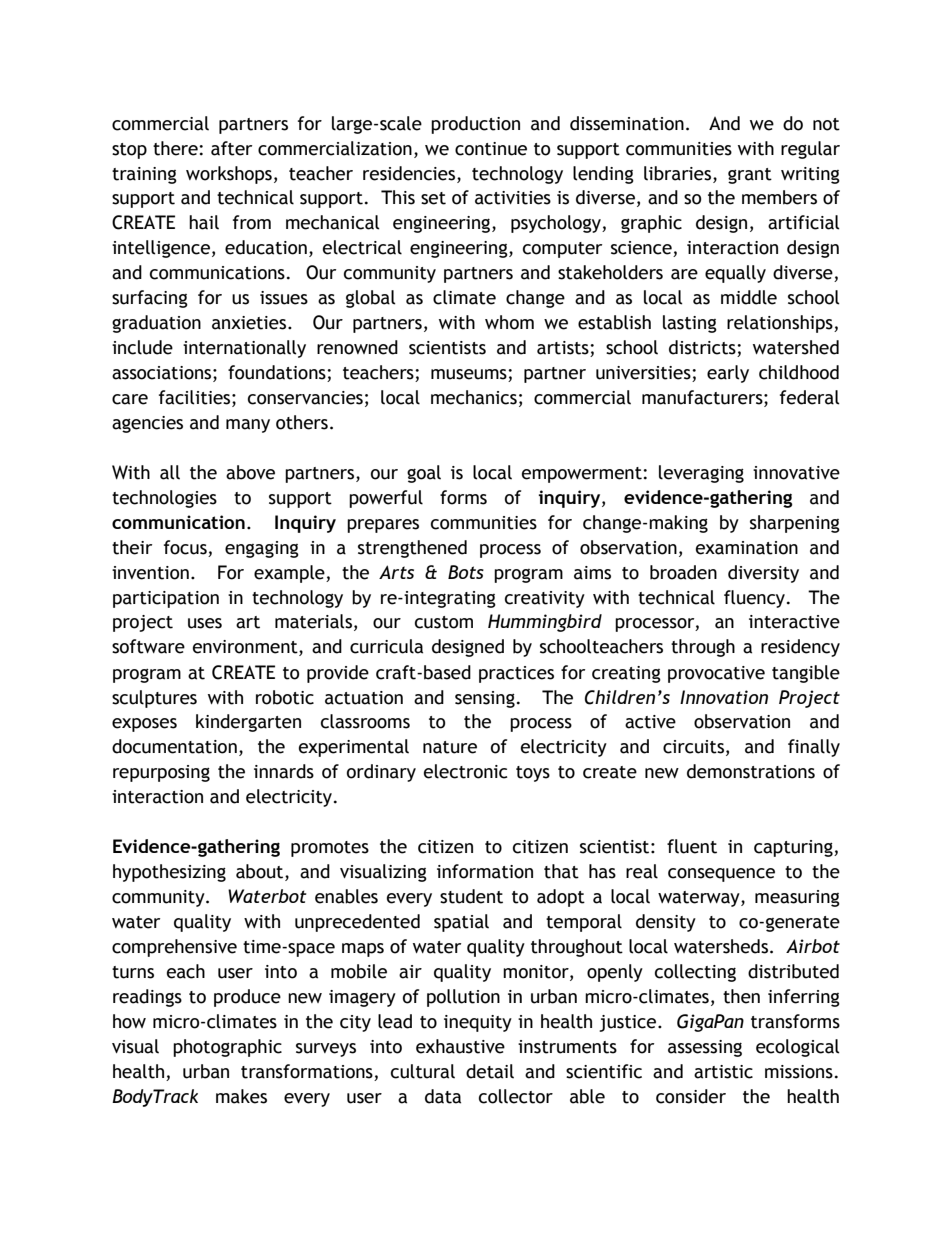 This screenshot has height=1233, width=952. I want to click on after, so click(231, 148).
